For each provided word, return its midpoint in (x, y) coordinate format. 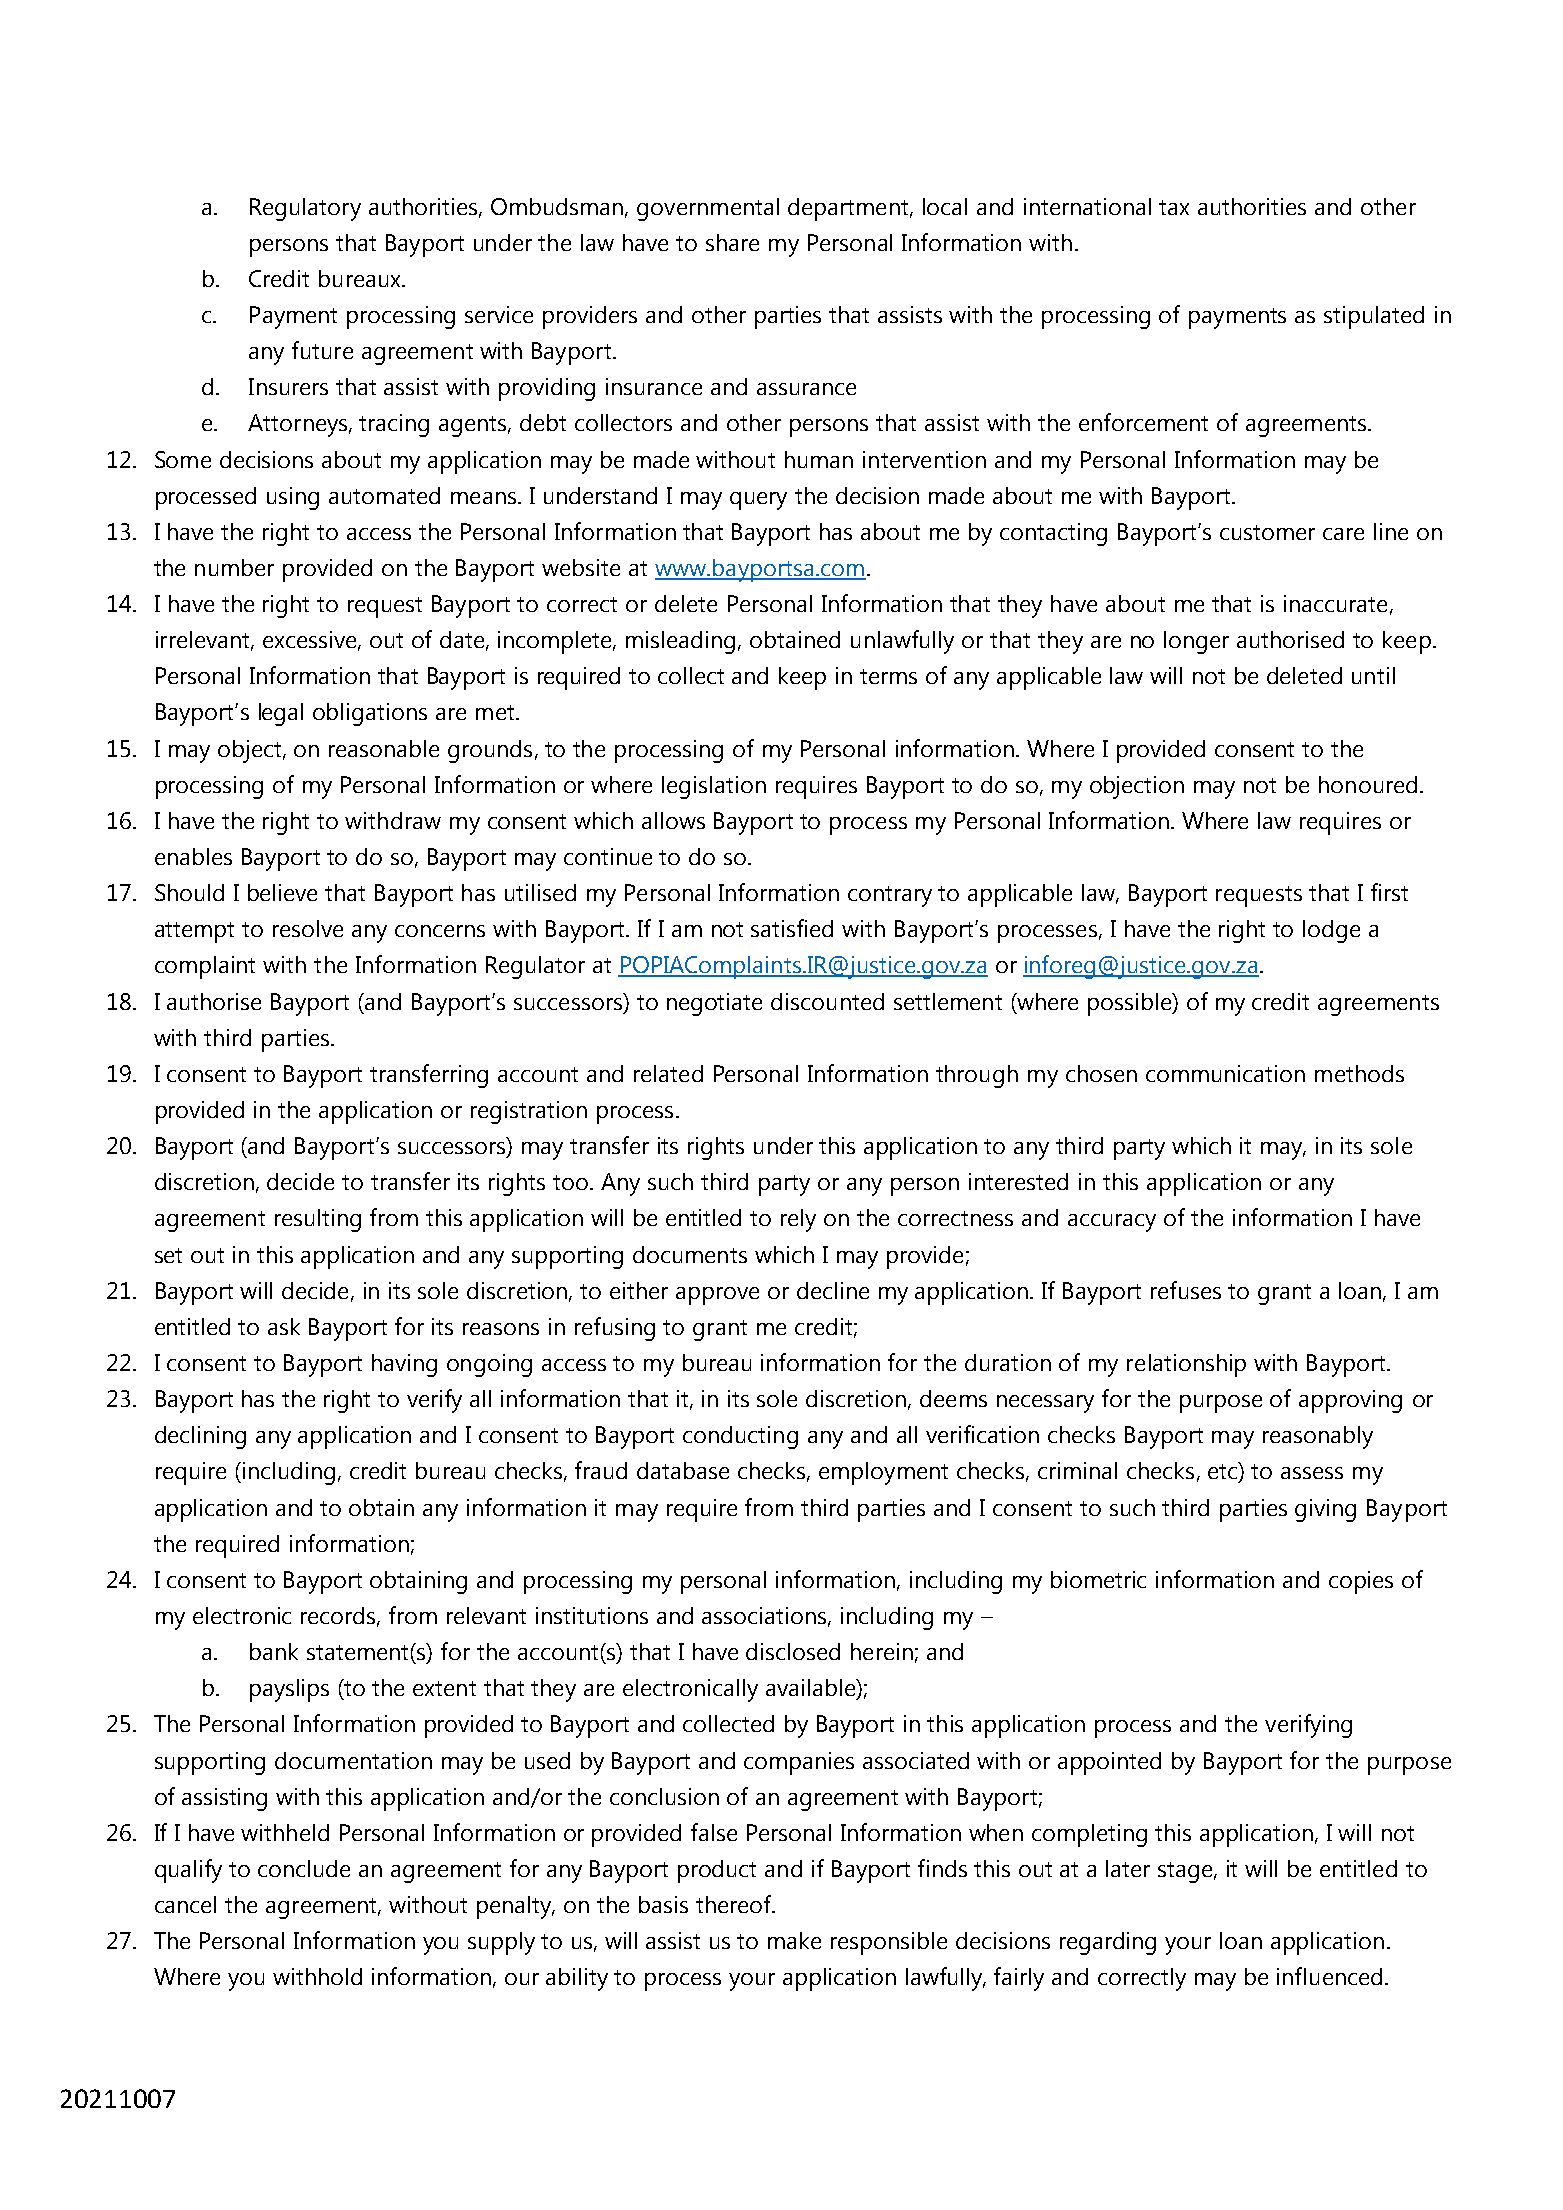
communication (1225, 1073)
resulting (318, 1220)
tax (1174, 207)
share (732, 242)
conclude (304, 1868)
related (668, 1073)
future (322, 350)
